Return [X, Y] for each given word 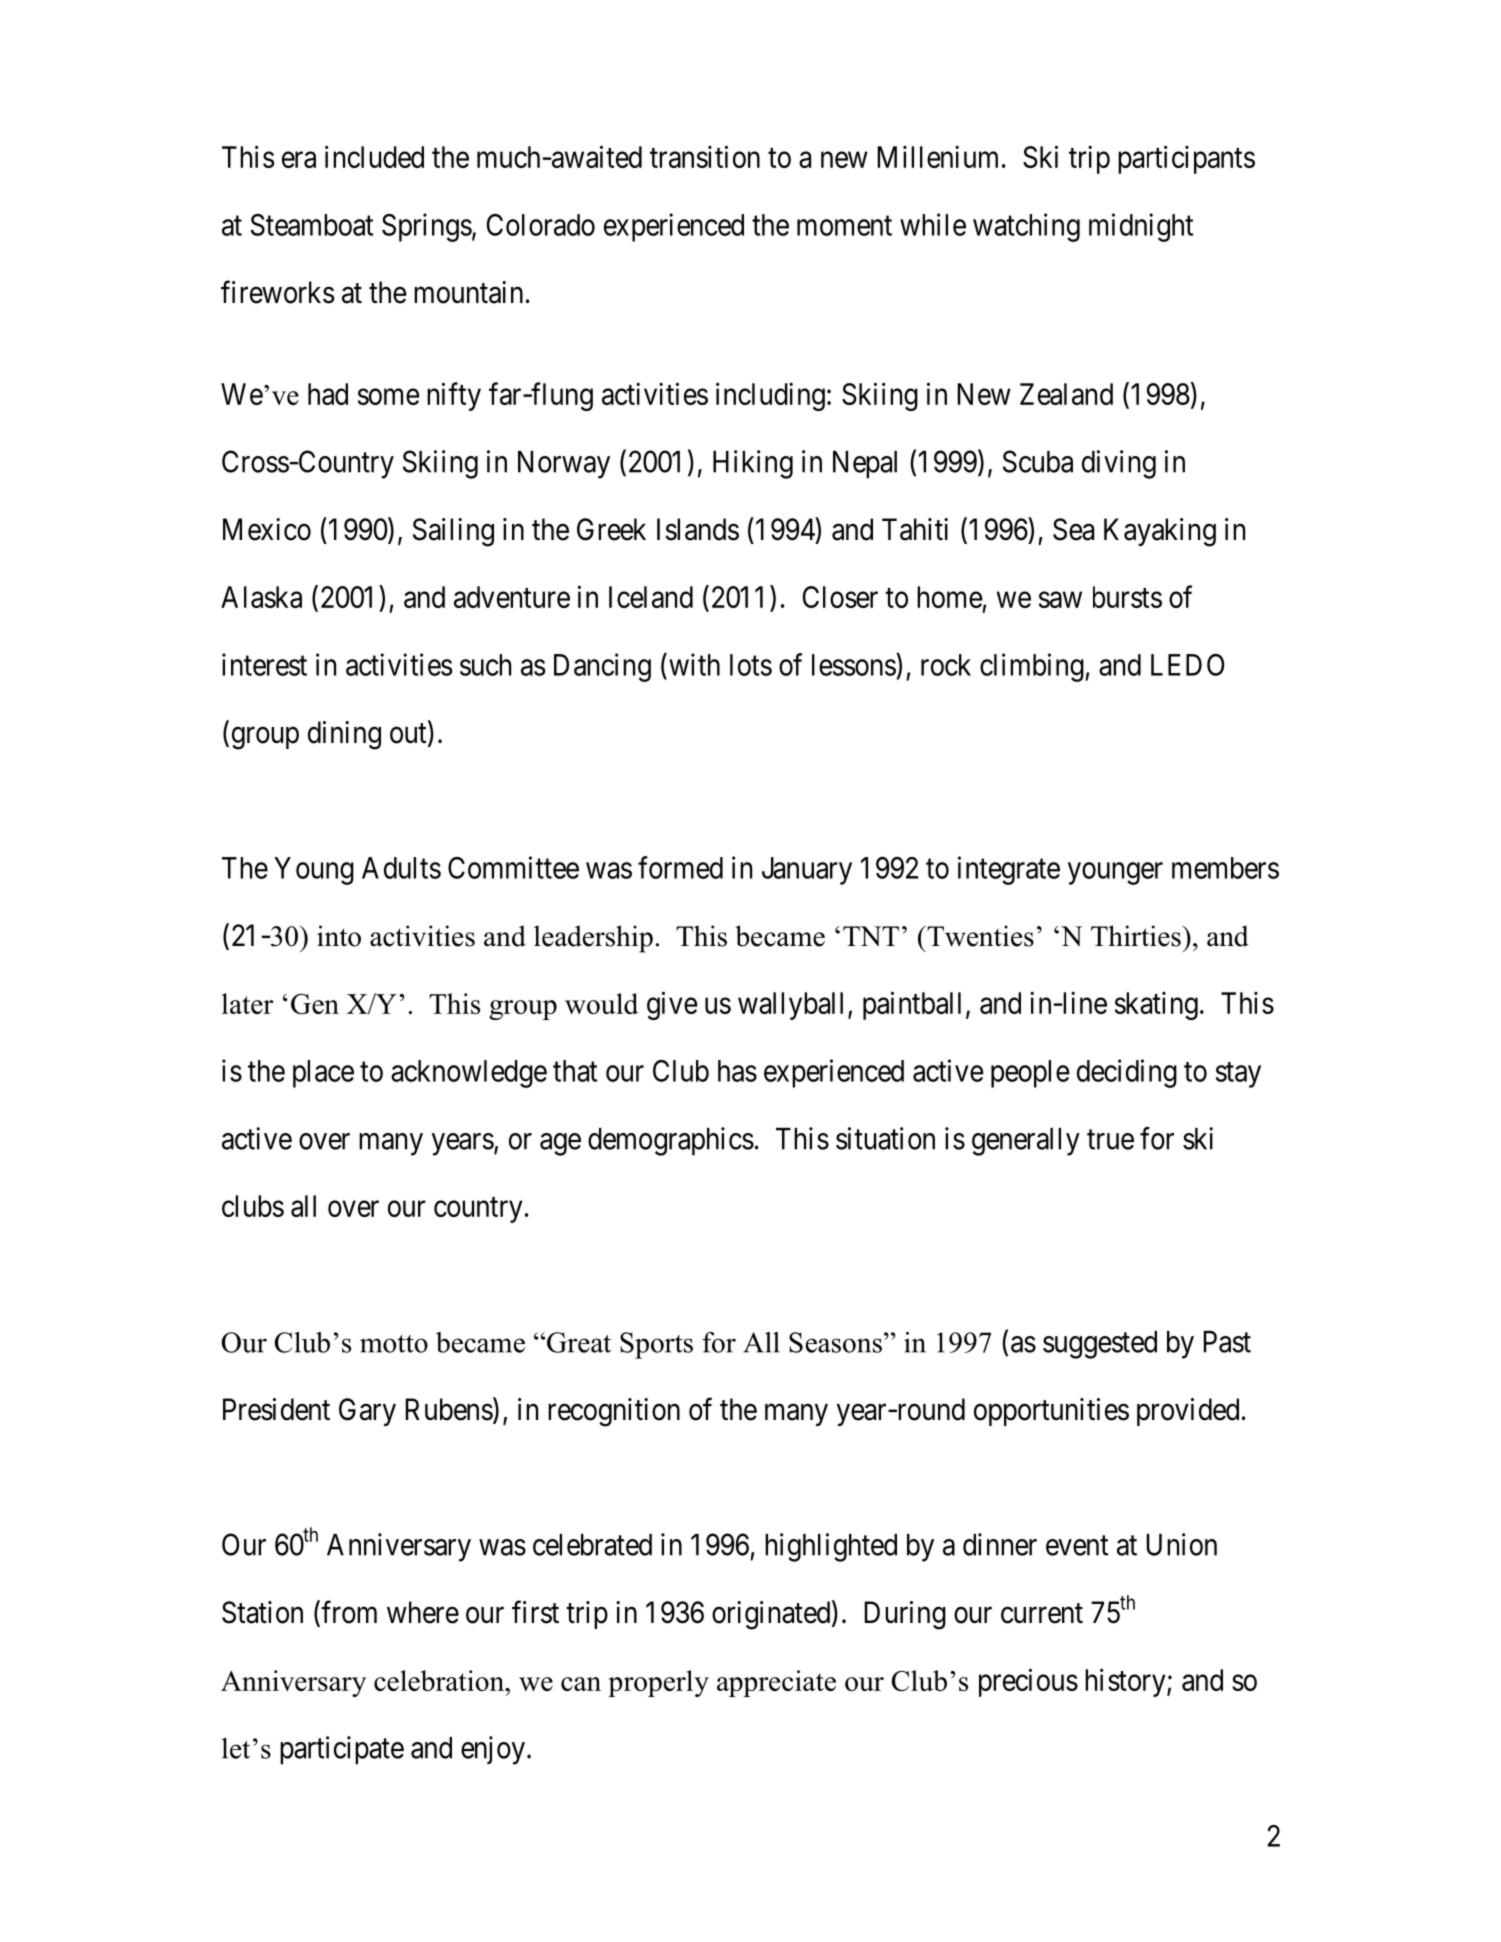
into [339, 936]
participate [342, 1750]
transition [705, 156]
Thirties [1137, 936]
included [374, 156]
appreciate [776, 1683]
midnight [1141, 227]
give [672, 1005]
